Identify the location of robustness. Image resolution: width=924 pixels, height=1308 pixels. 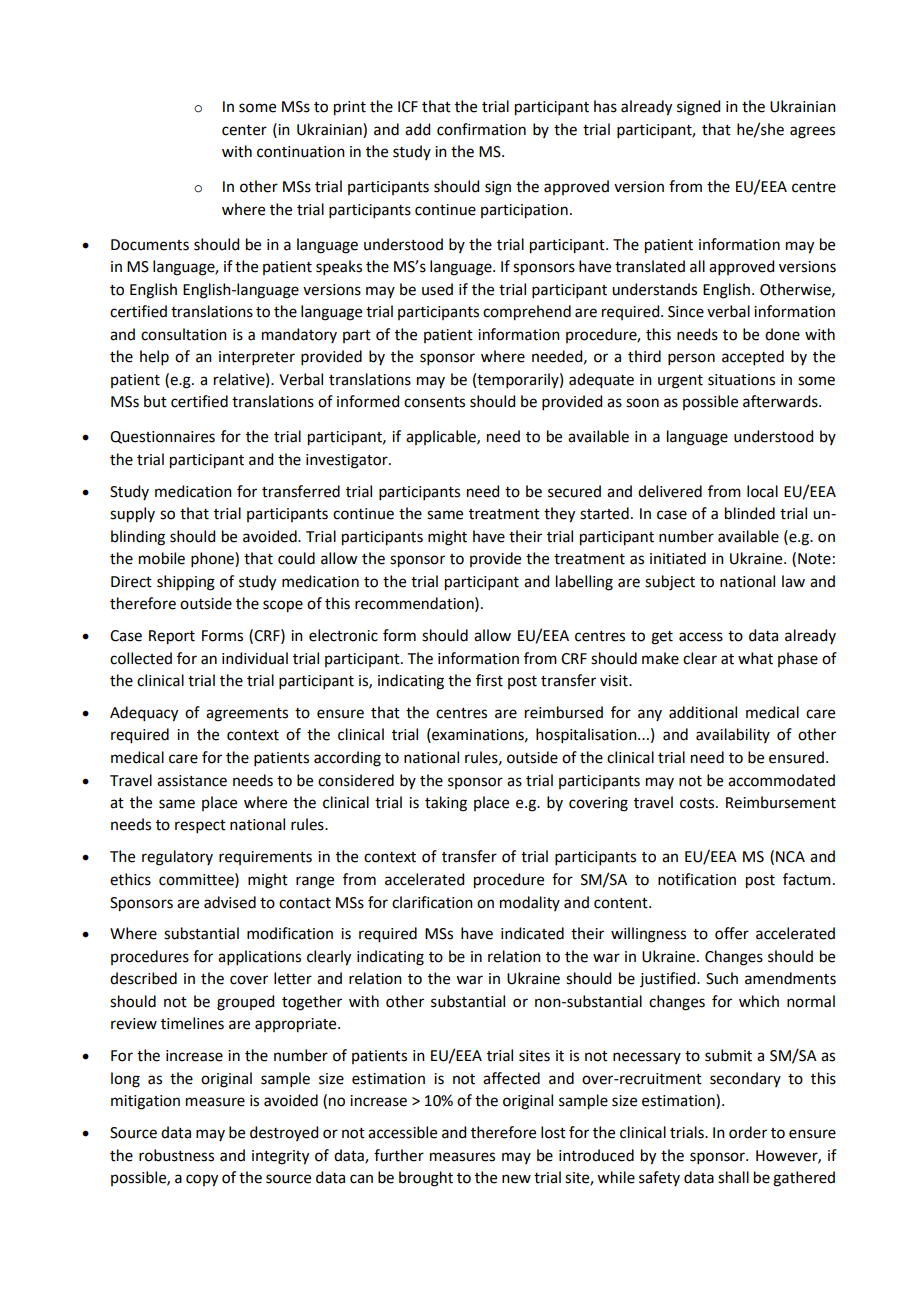
(176, 1155).
